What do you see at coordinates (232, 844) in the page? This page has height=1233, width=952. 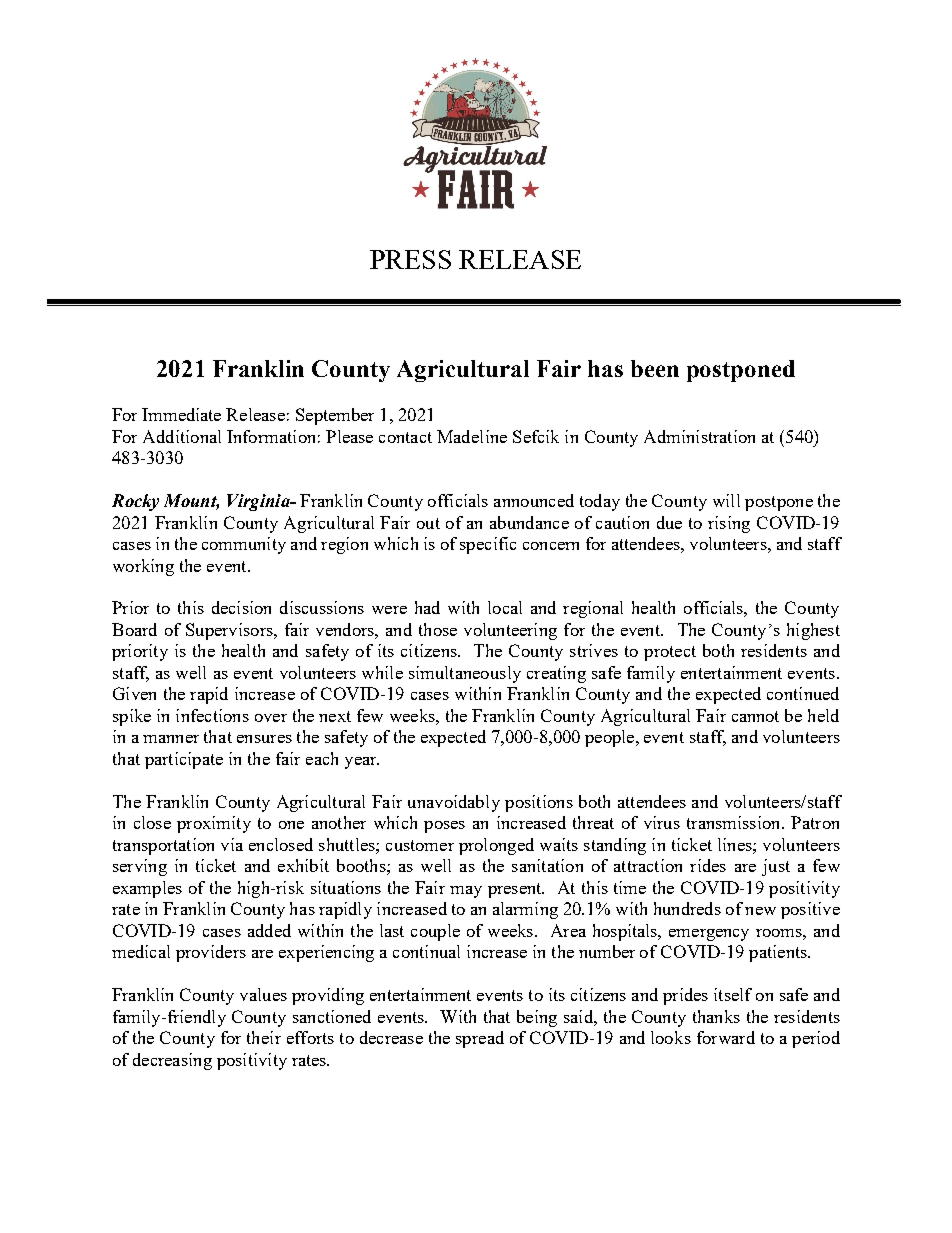 I see `via` at bounding box center [232, 844].
